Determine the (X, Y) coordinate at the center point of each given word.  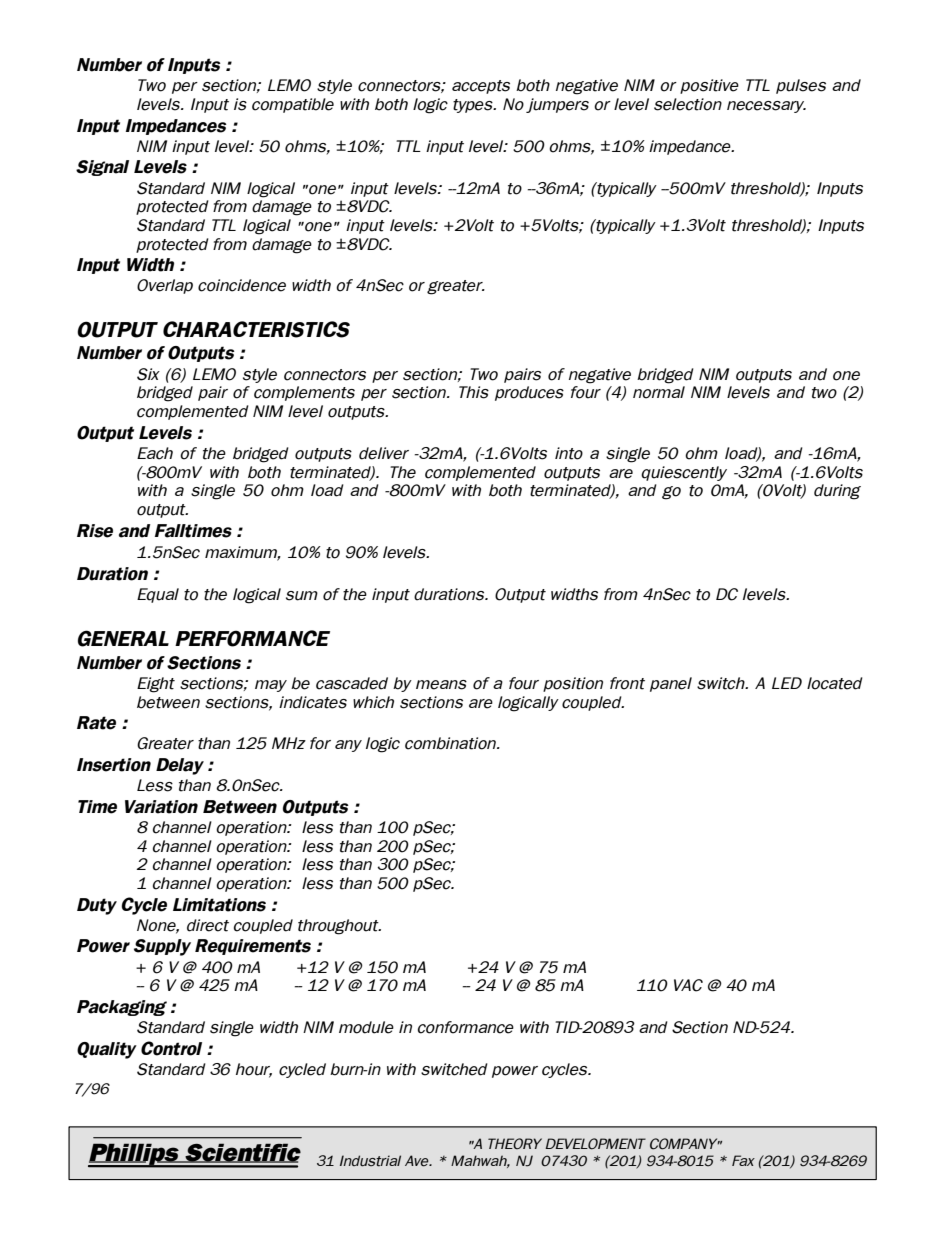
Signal (102, 168)
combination (451, 743)
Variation (161, 807)
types (474, 106)
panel (671, 684)
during (837, 492)
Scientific (242, 1153)
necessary (766, 107)
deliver (384, 453)
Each (155, 453)
